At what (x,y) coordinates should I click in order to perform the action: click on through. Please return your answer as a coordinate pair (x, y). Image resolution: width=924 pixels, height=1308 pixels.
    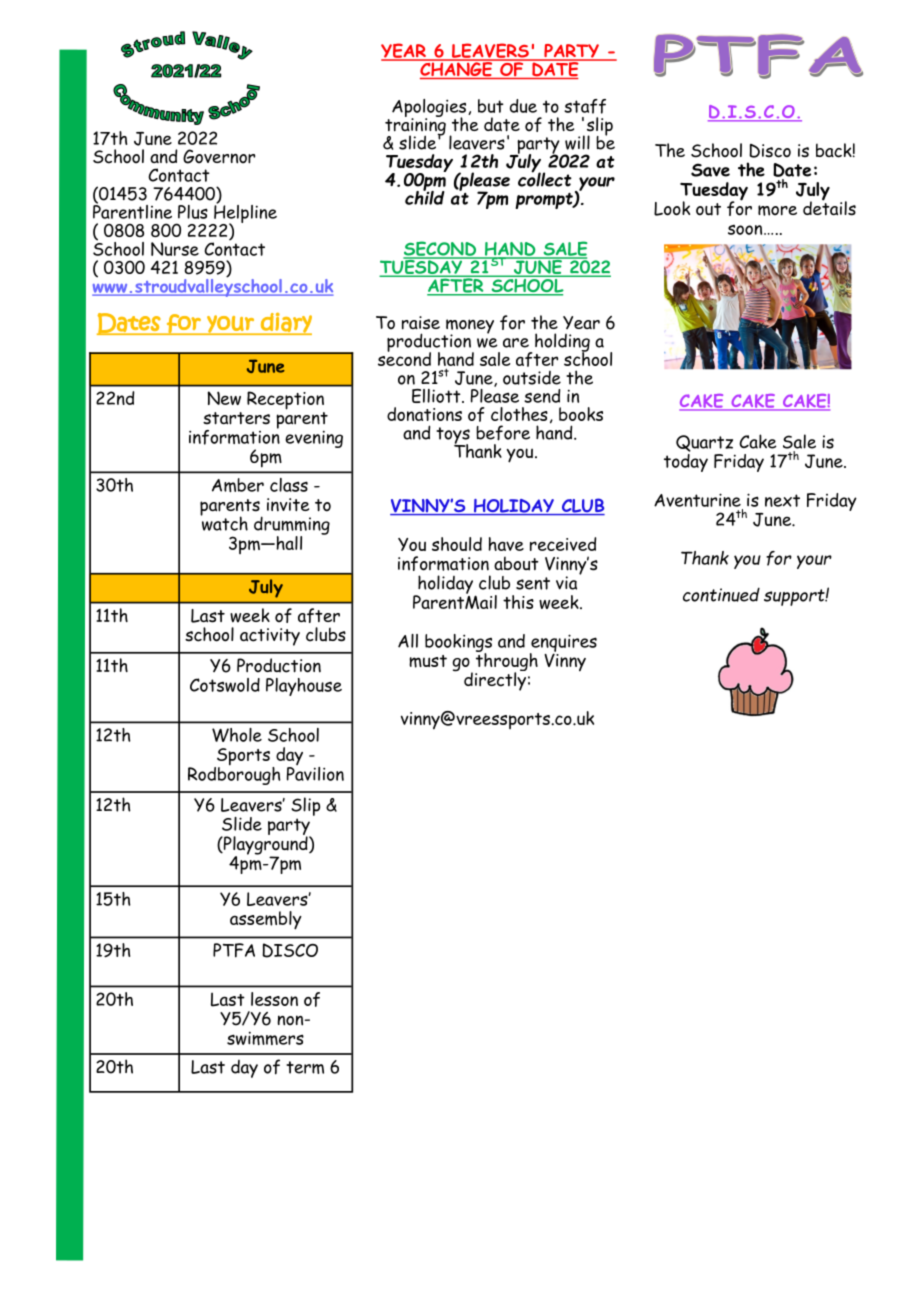
    Looking at the image, I should click on (506, 662).
